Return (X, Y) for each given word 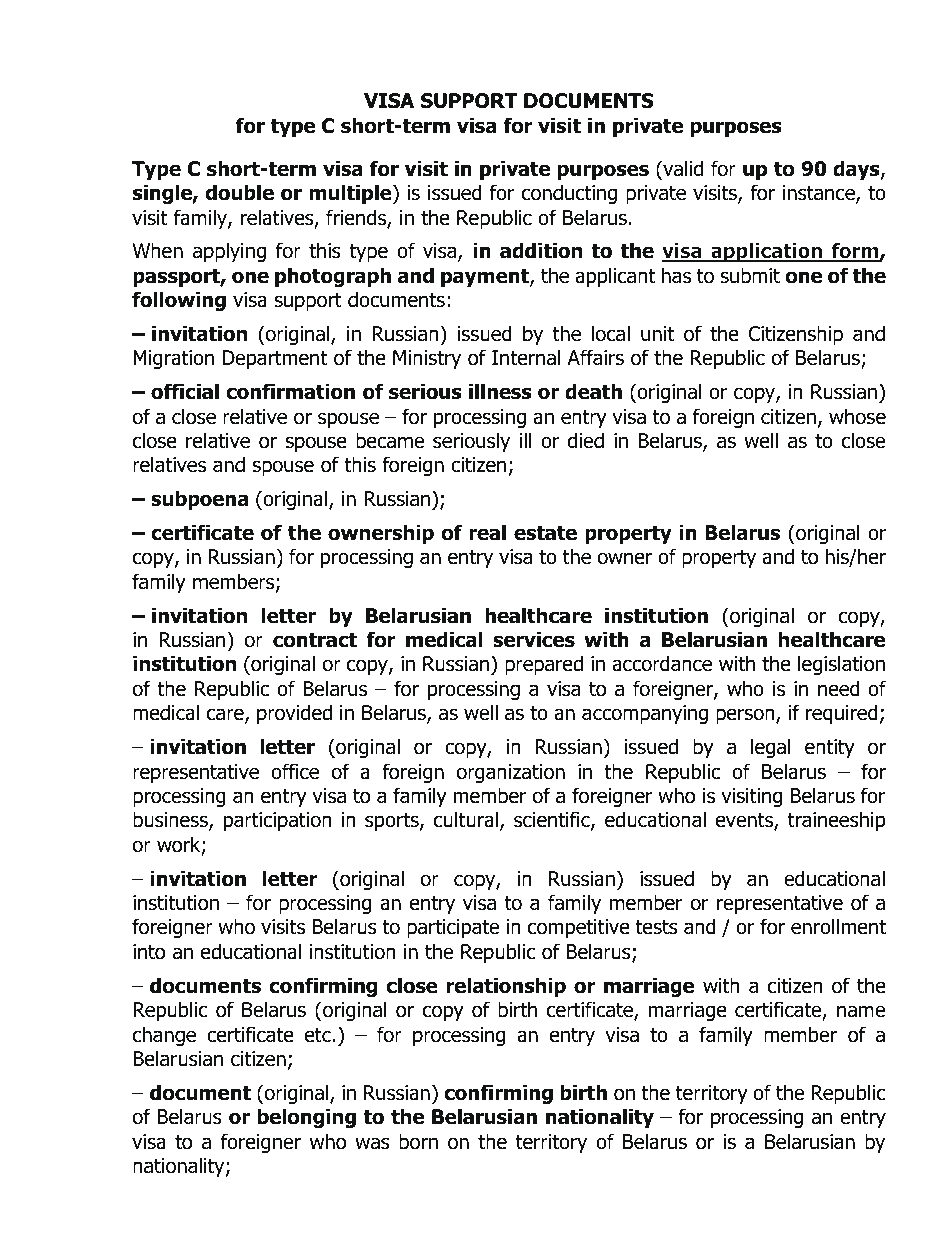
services (534, 639)
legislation (841, 665)
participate (453, 928)
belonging (307, 1118)
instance (820, 194)
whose (857, 416)
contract (315, 640)
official (185, 391)
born (418, 1141)
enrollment (838, 926)
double (239, 192)
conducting (569, 194)
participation (278, 821)
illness (500, 391)
